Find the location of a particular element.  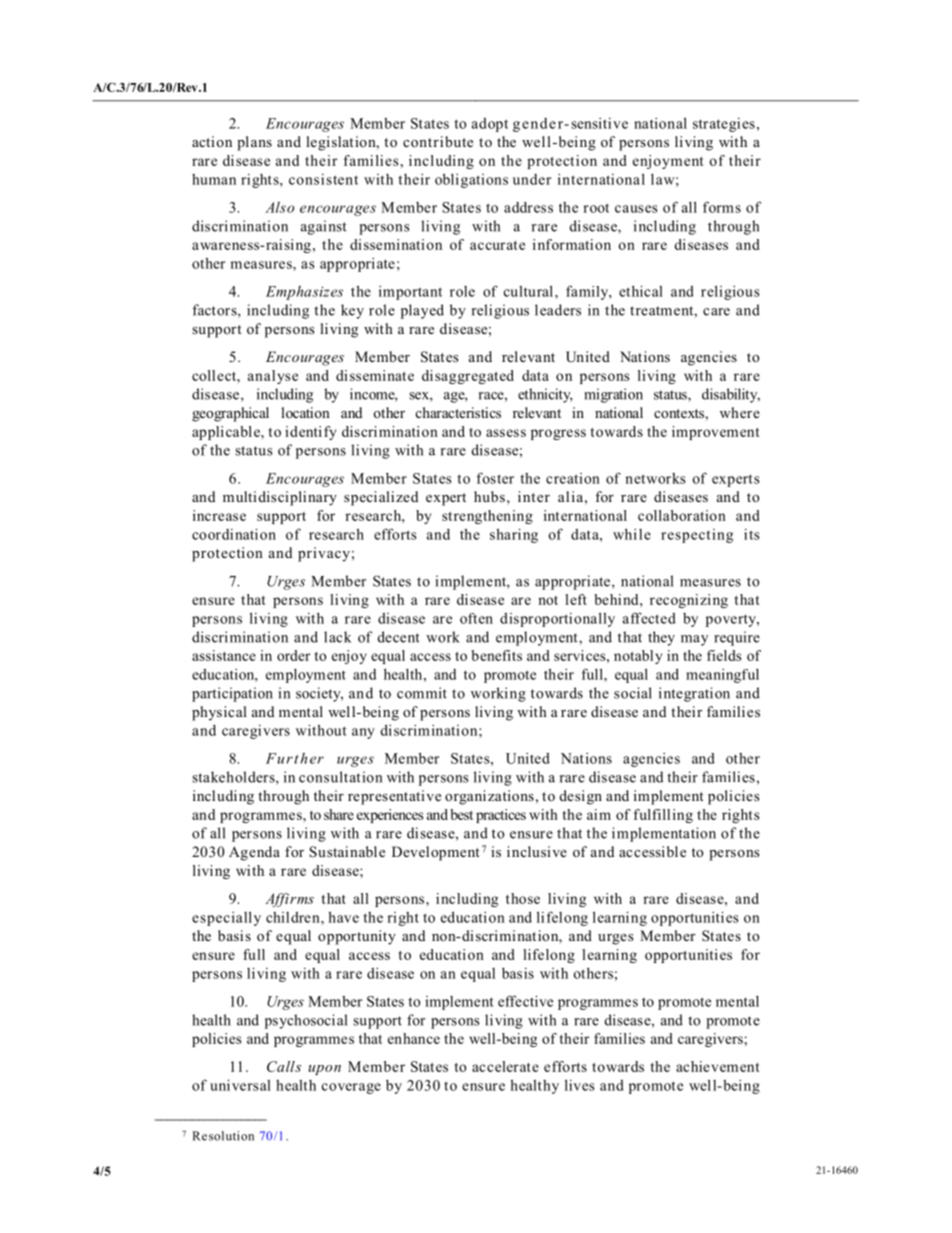

universal is located at coordinates (240, 1085).
